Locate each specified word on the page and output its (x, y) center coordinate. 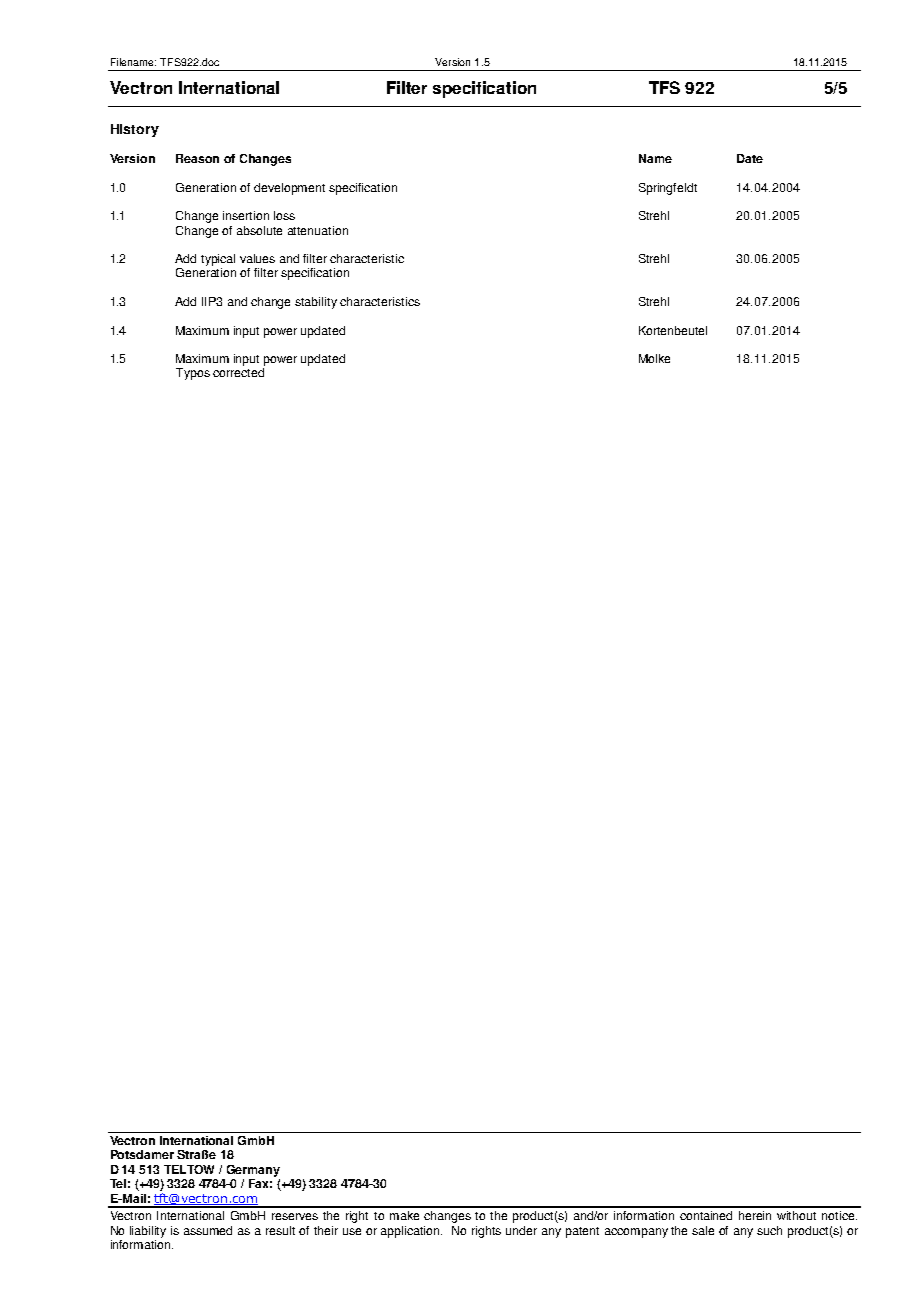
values (257, 258)
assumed (208, 1230)
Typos (193, 374)
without (796, 1215)
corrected (238, 372)
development (289, 189)
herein (755, 1215)
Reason (197, 158)
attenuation (318, 230)
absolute (259, 230)
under (521, 1230)
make (404, 1215)
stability (316, 303)
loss (284, 215)
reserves (295, 1216)
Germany (253, 1171)
